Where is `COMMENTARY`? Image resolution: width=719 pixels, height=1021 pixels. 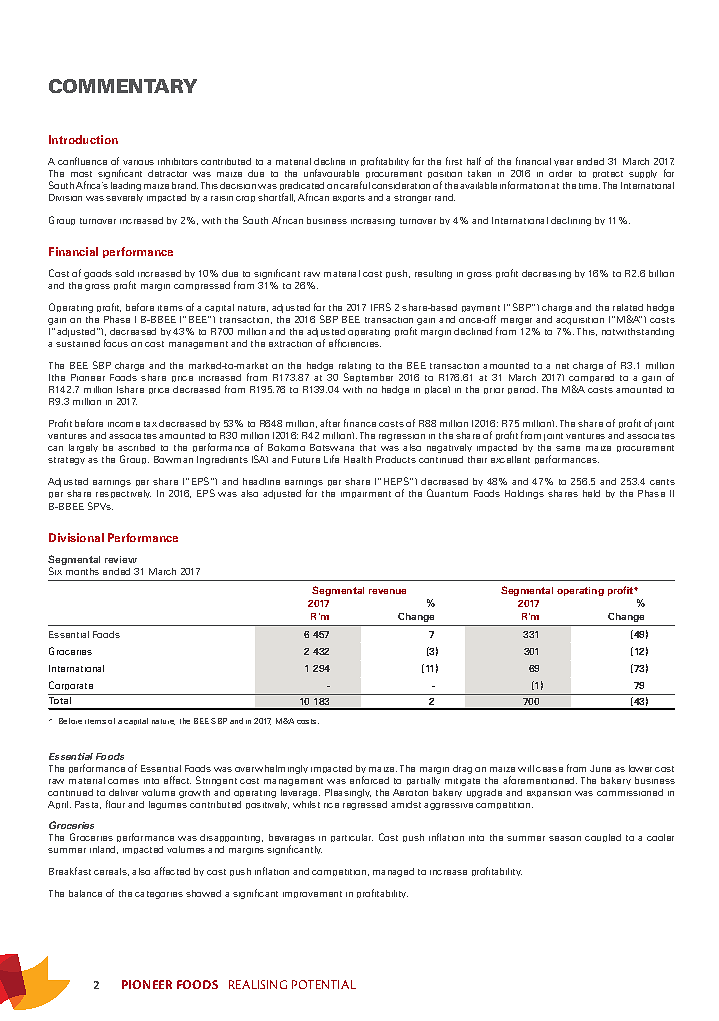
COMMENTARY is located at coordinates (123, 86).
